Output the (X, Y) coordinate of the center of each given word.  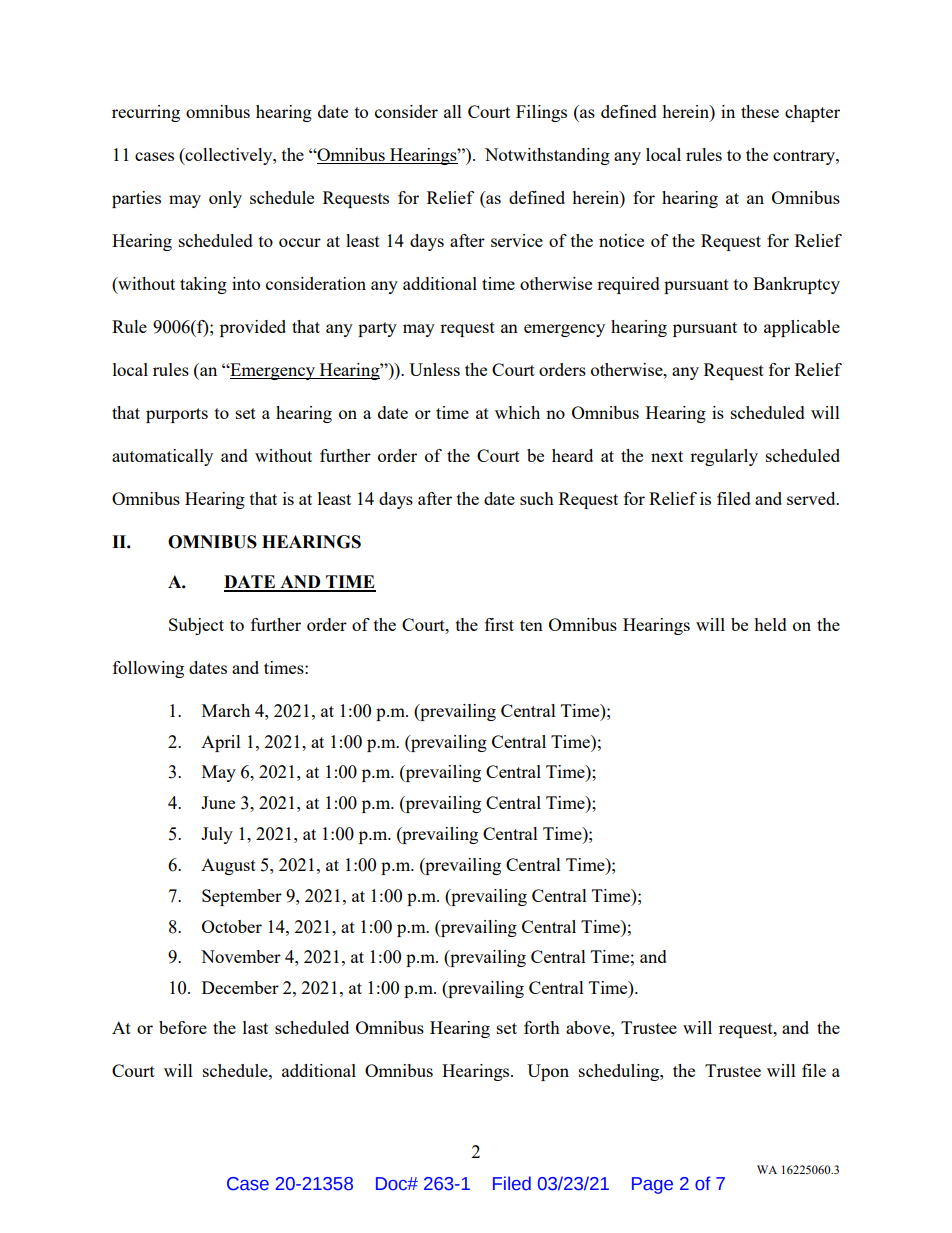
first (499, 624)
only (225, 199)
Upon (548, 1072)
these (760, 111)
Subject (196, 626)
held (770, 624)
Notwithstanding (547, 156)
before (183, 1027)
